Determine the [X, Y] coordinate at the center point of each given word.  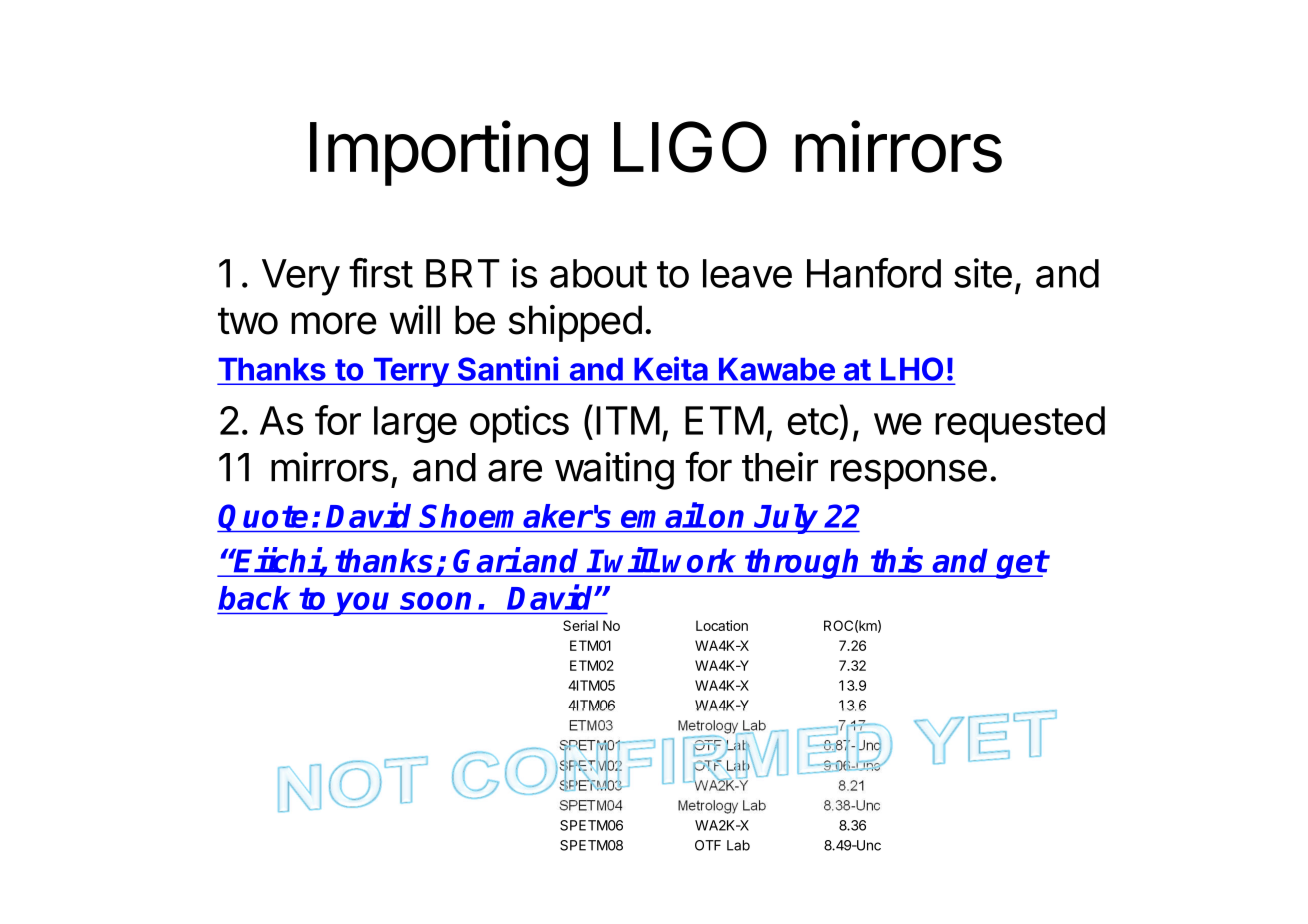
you [364, 604]
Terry [410, 372]
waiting [614, 471]
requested [1020, 424]
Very [301, 277]
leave [747, 273]
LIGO [690, 147]
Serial [580, 625]
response [909, 474]
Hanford [874, 273]
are [515, 470]
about [598, 273]
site [983, 273]
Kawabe [777, 369]
